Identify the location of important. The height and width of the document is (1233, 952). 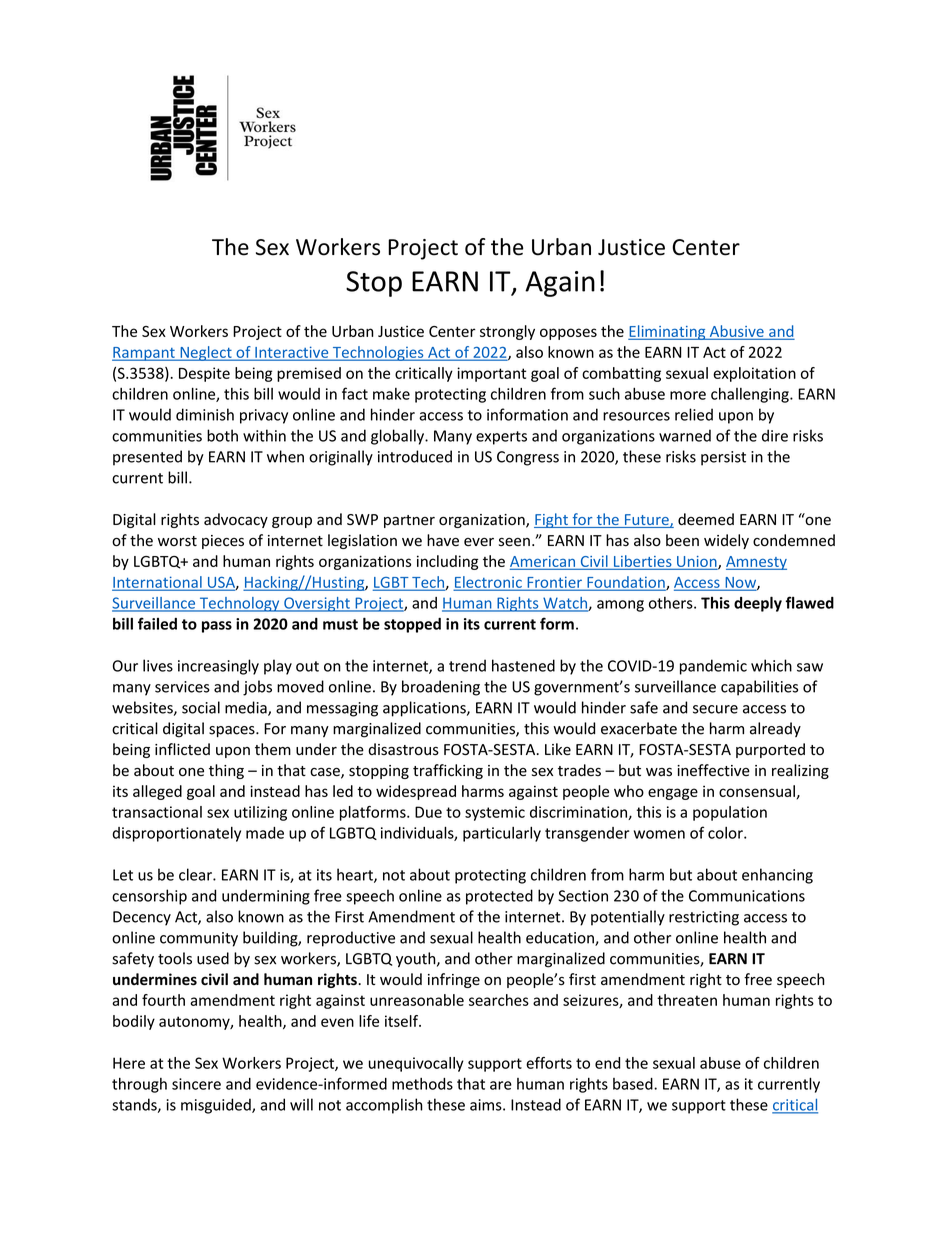
(491, 374).
